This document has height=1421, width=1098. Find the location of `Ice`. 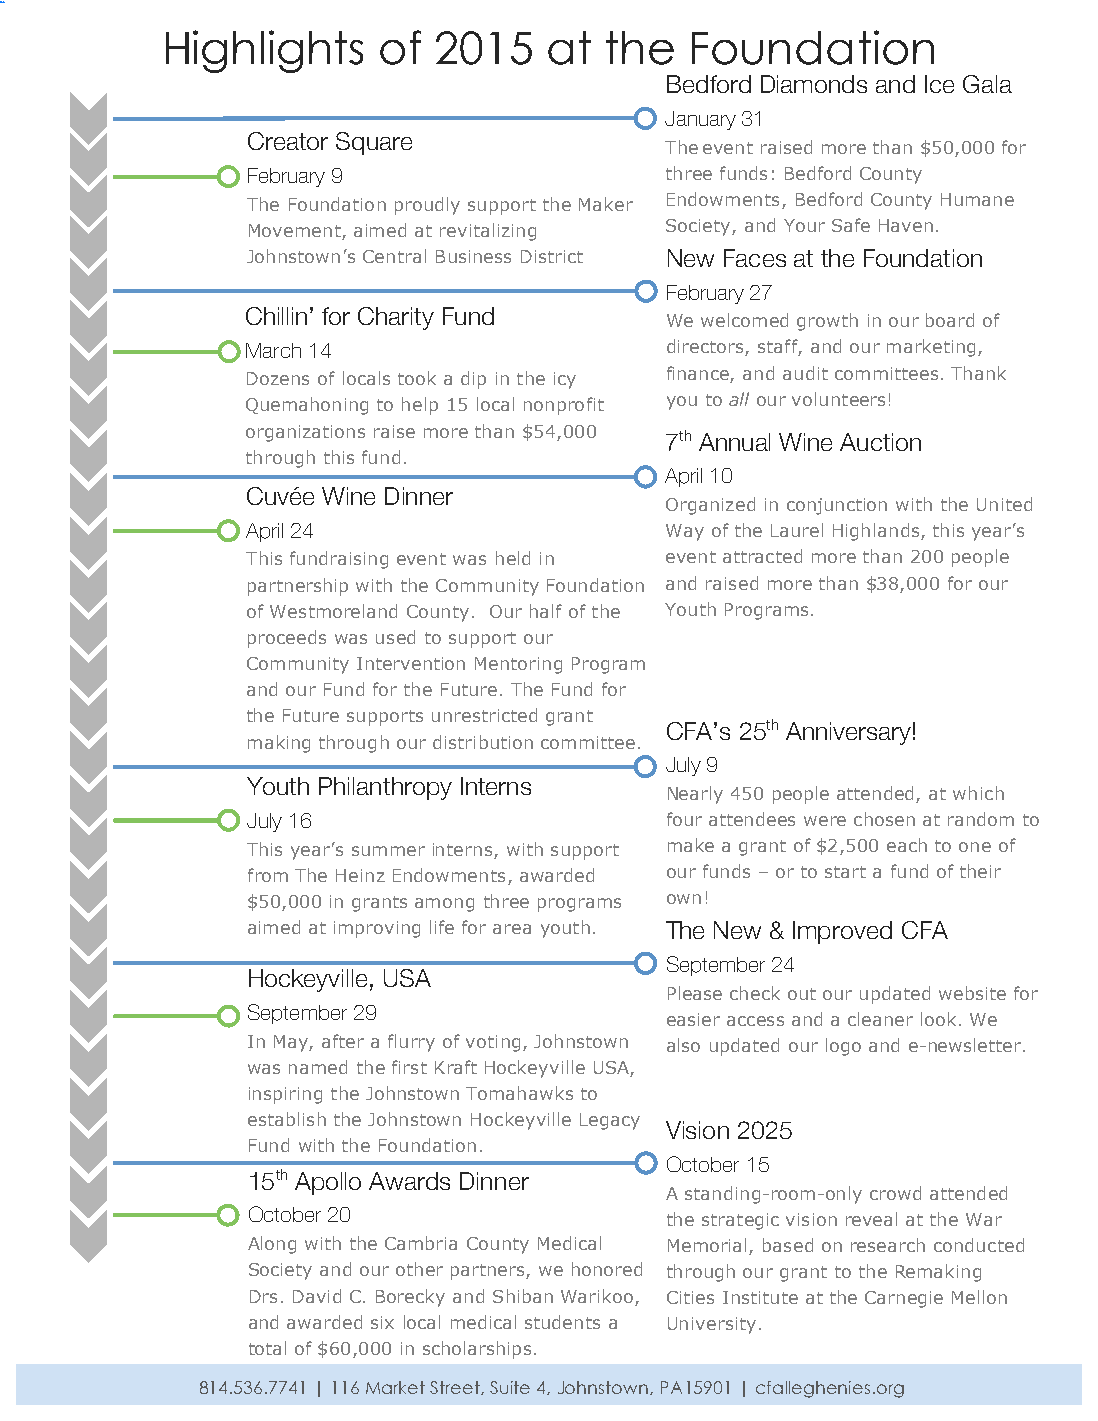

Ice is located at coordinates (939, 84).
